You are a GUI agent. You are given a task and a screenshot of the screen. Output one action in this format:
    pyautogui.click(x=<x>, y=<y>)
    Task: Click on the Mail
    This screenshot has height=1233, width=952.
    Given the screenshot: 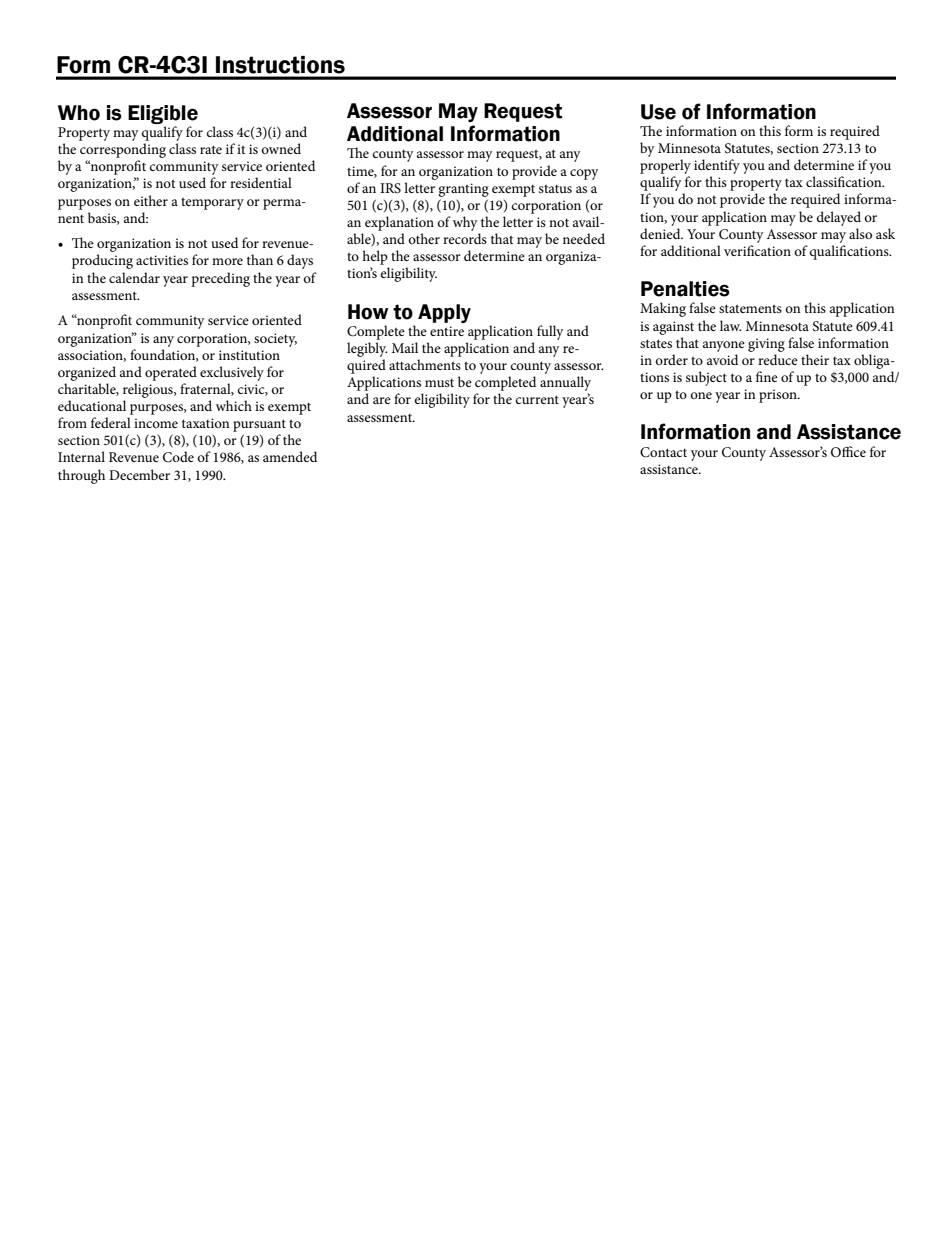 What is the action you would take?
    pyautogui.click(x=405, y=347)
